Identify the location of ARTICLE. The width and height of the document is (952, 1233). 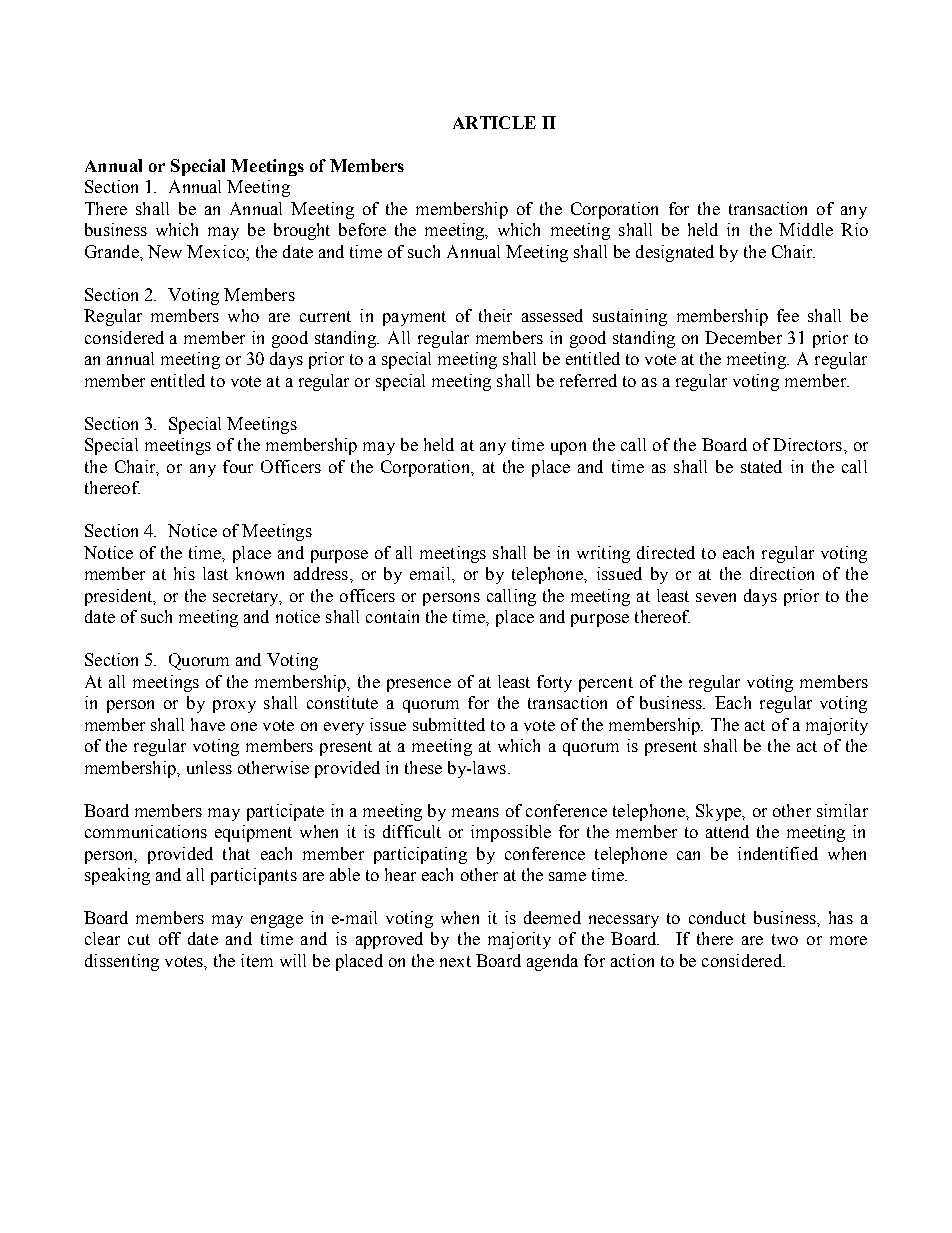
(494, 122).
